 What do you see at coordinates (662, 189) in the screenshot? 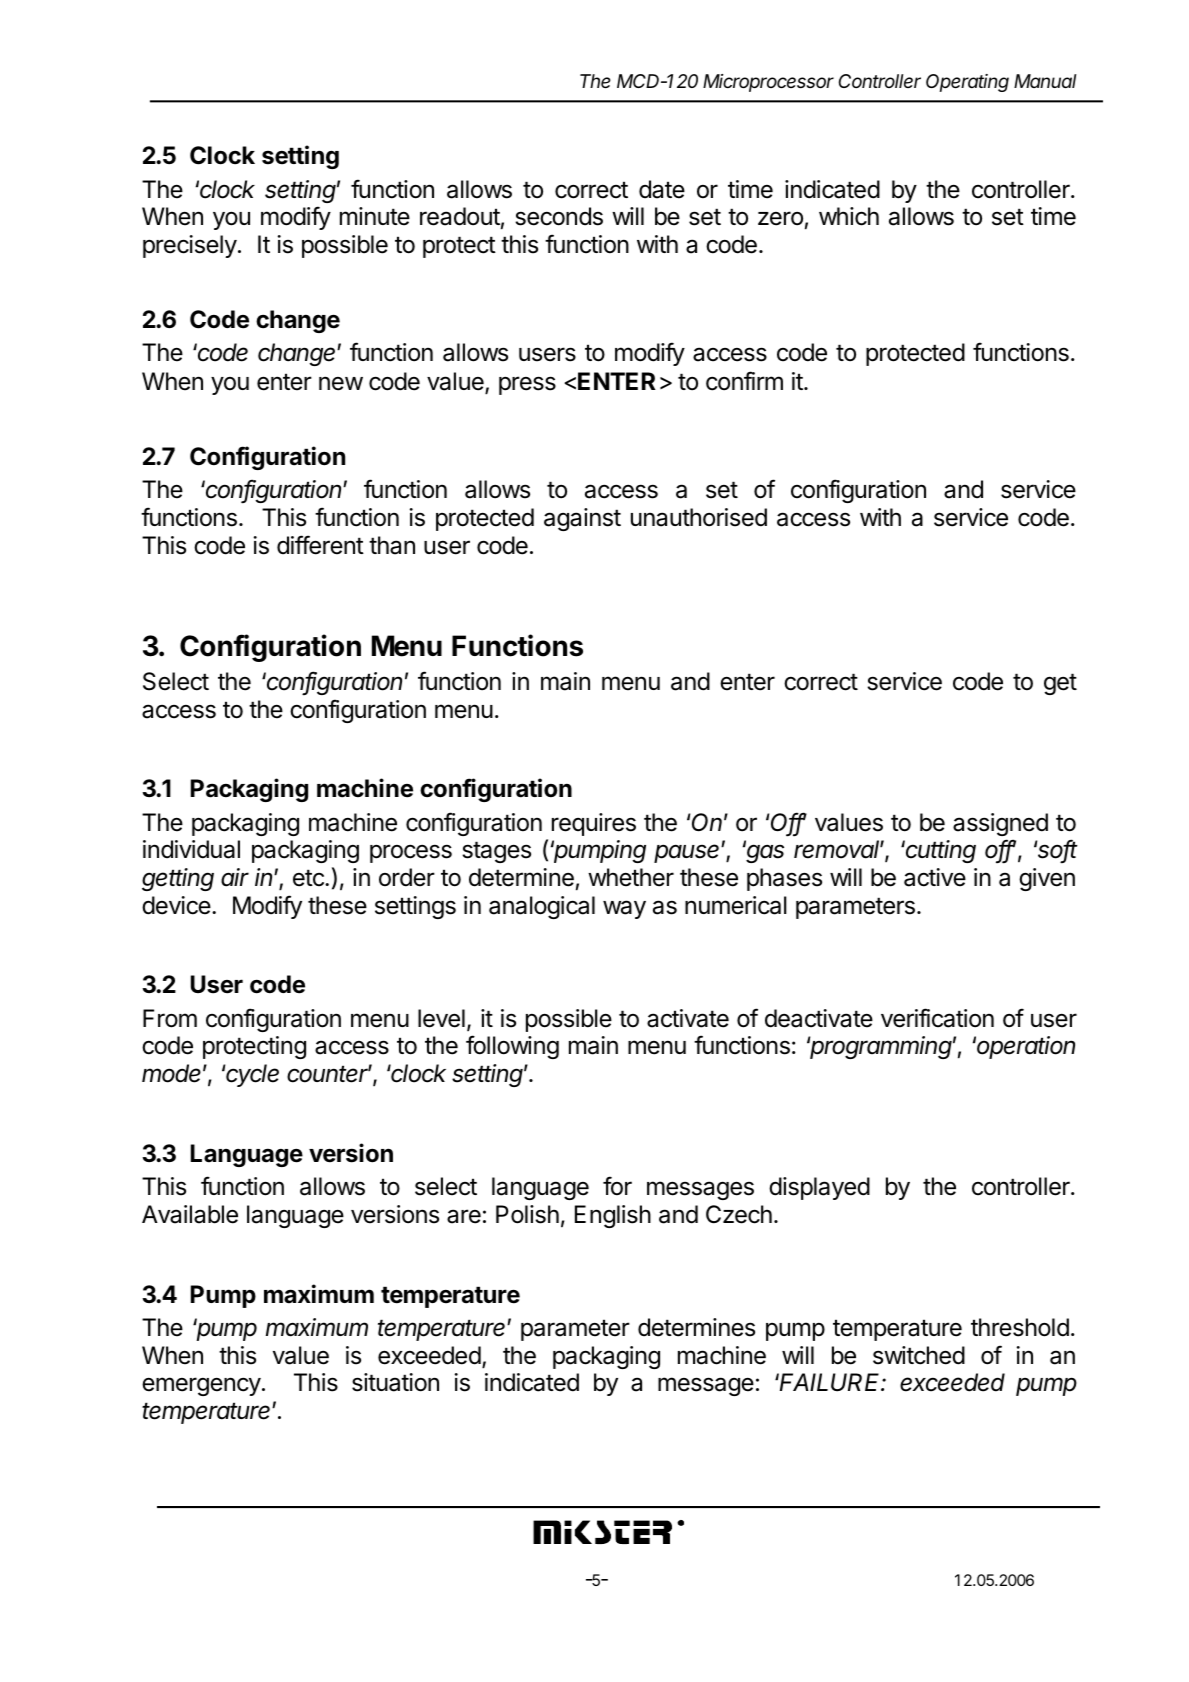
I see `date` at bounding box center [662, 189].
